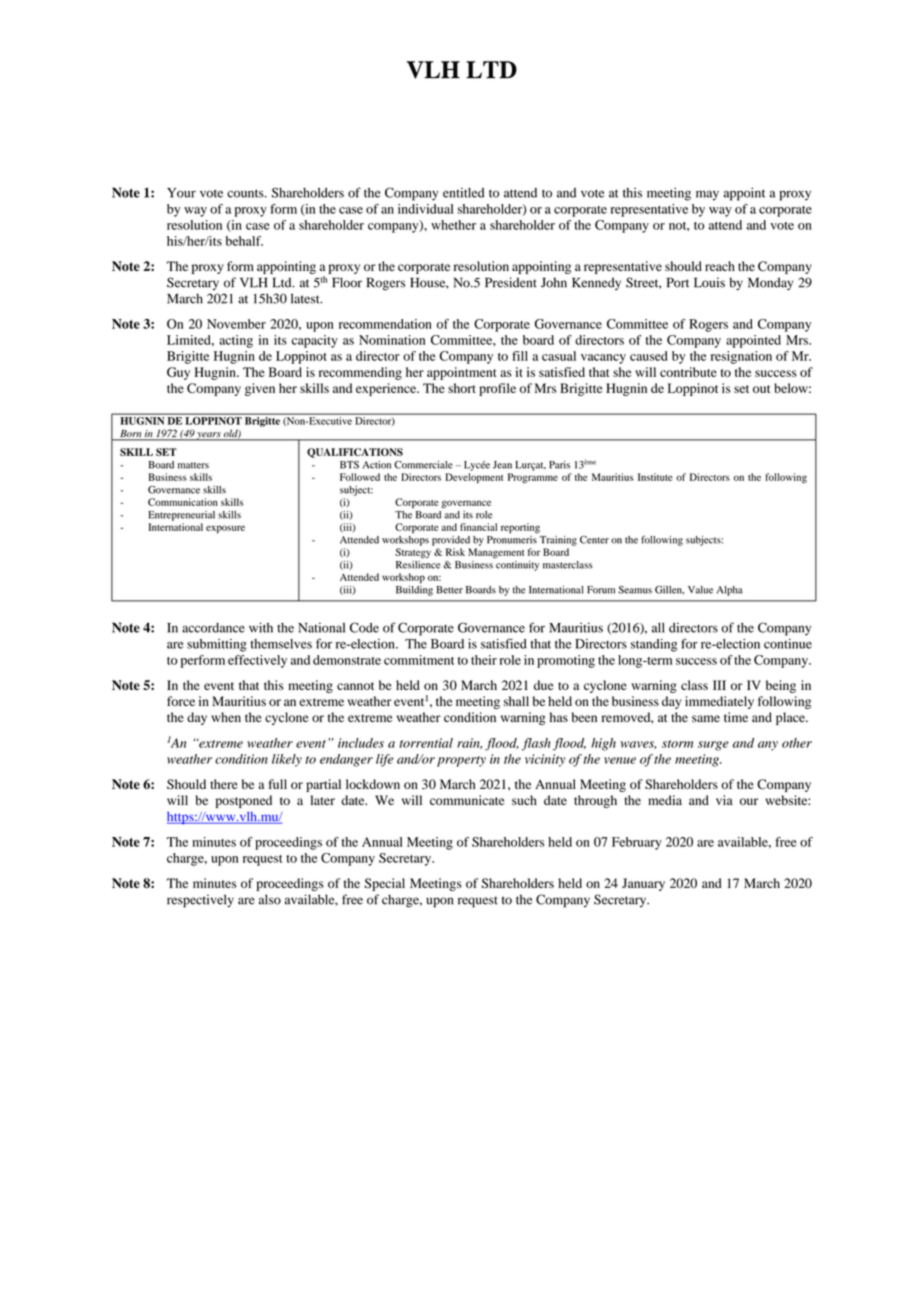 The width and height of the document is (924, 1308). I want to click on Special, so click(385, 884).
